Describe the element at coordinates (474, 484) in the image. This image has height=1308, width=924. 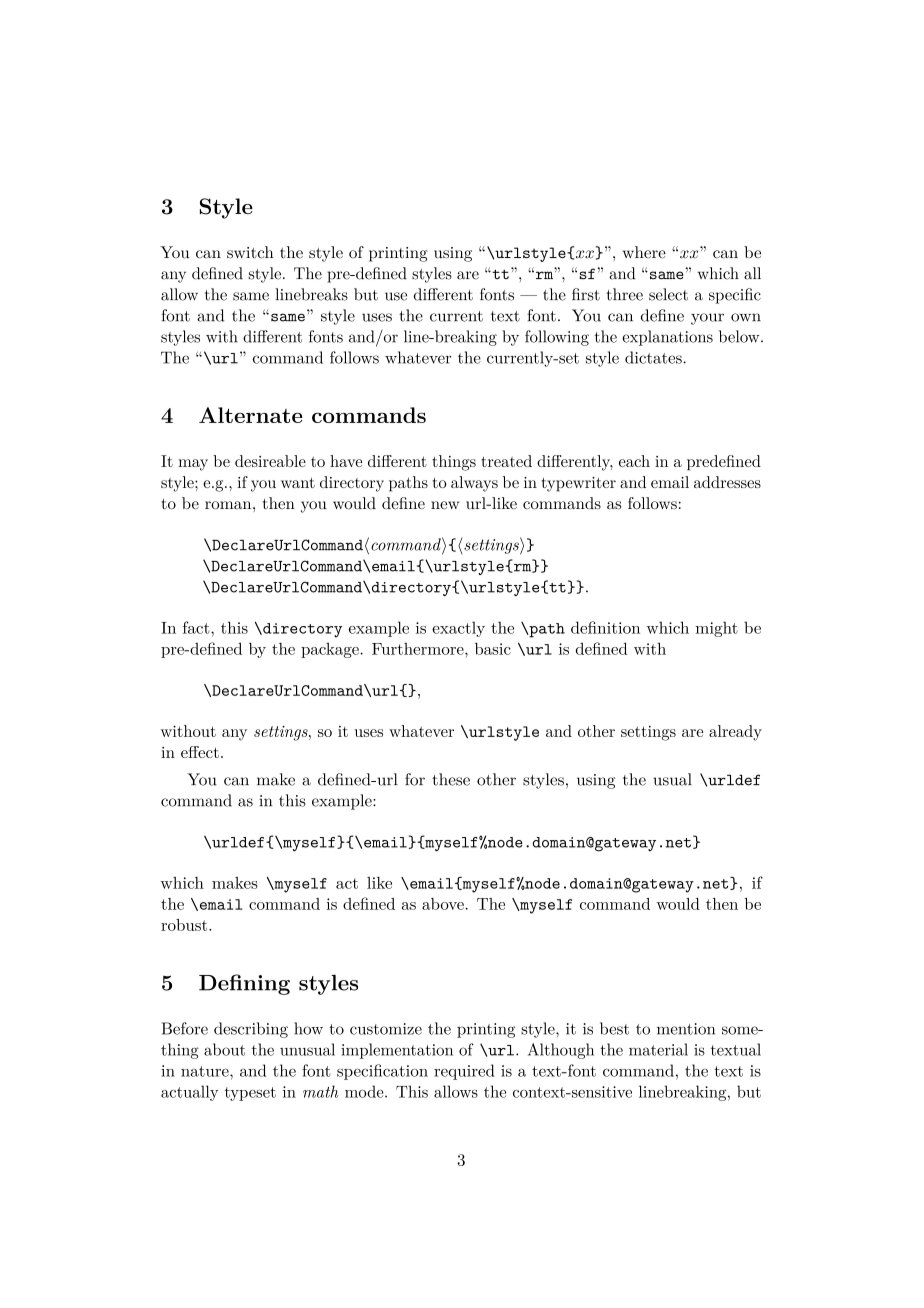
I see `always` at that location.
